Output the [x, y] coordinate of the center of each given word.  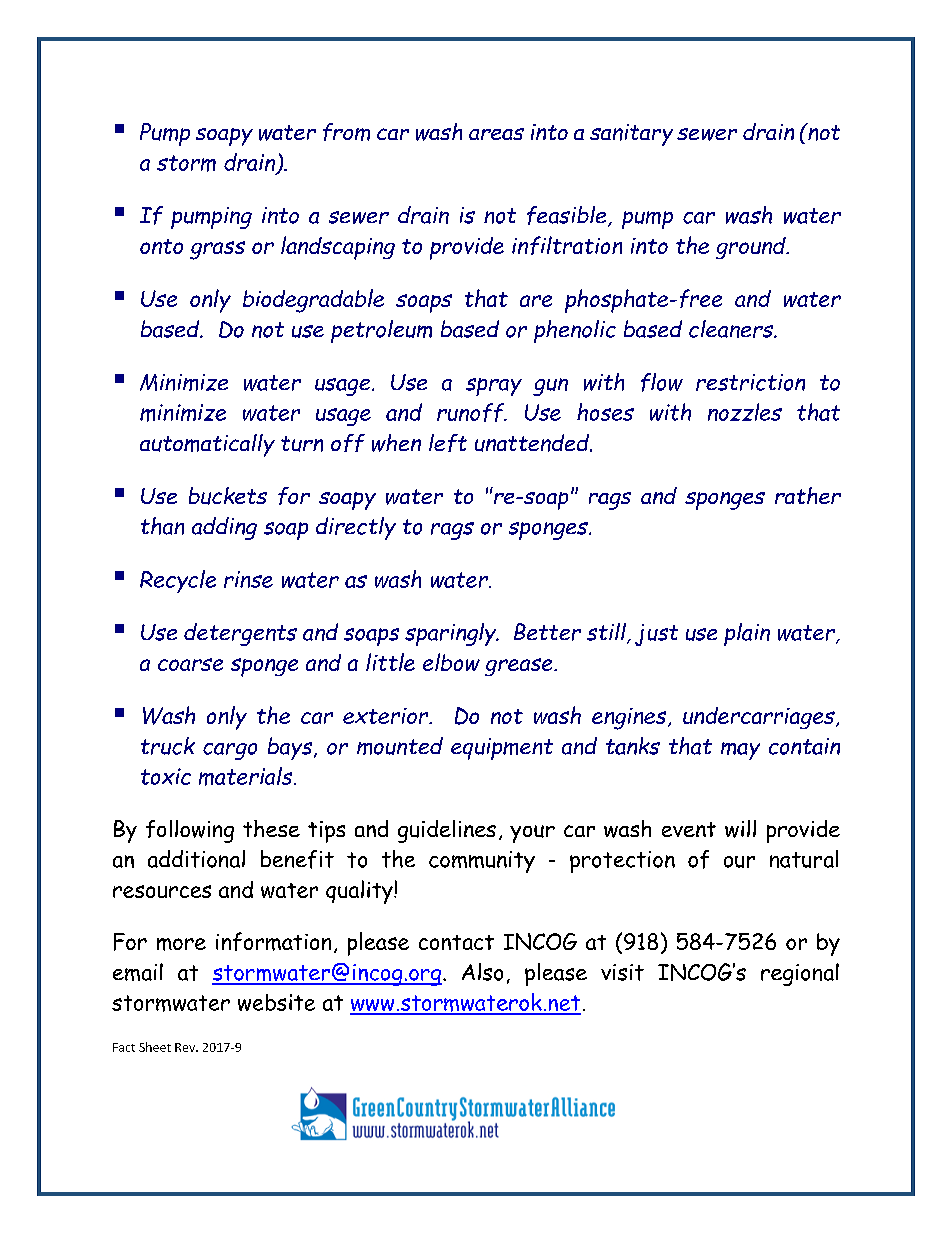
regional [800, 974]
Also [482, 972]
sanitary [631, 135]
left [448, 443]
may [740, 751]
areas [496, 134]
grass [217, 250]
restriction [750, 382]
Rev [186, 1047]
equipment [502, 749]
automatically [207, 445]
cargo [230, 751]
